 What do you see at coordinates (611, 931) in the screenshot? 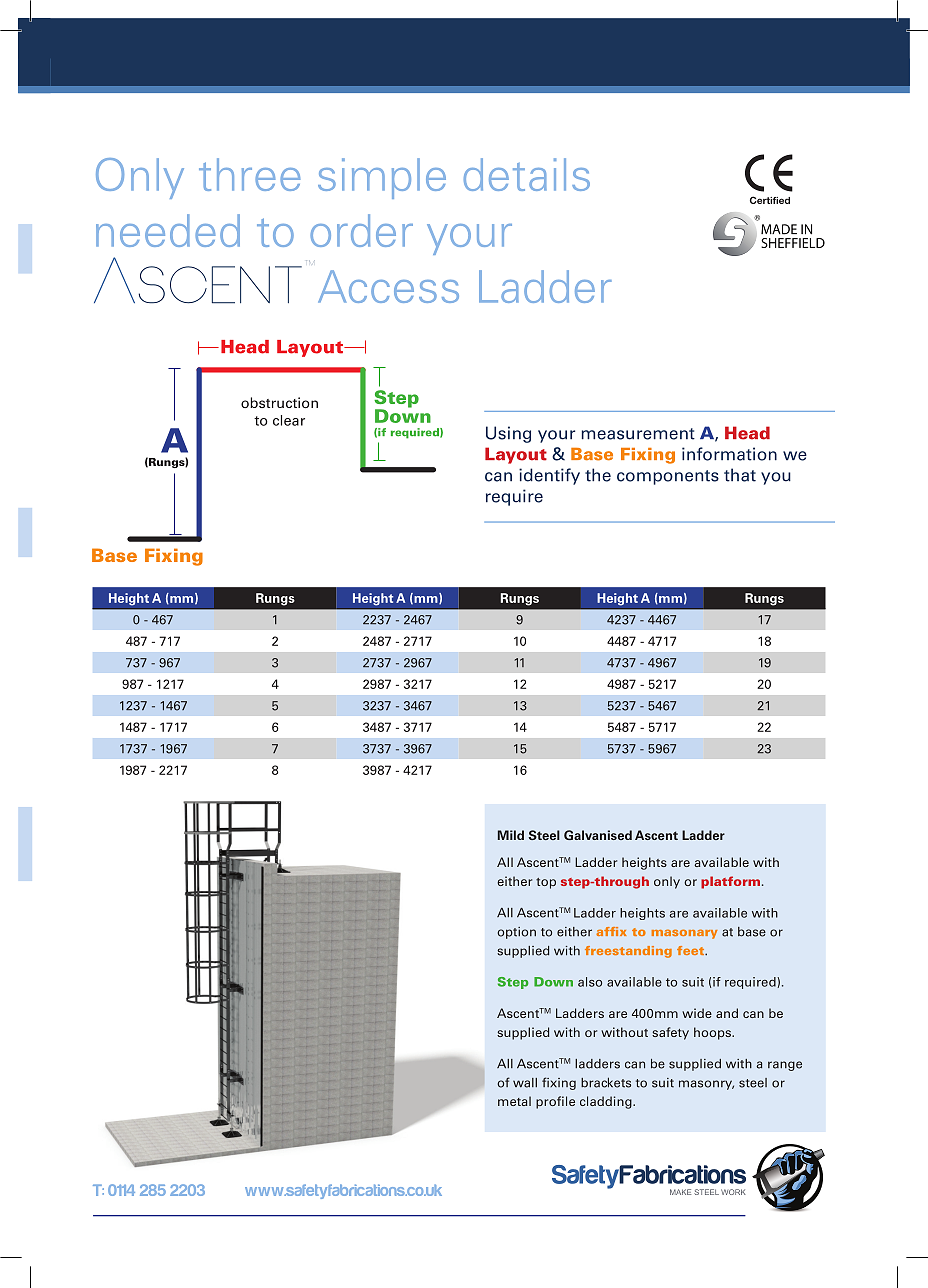
I see `affix` at bounding box center [611, 931].
